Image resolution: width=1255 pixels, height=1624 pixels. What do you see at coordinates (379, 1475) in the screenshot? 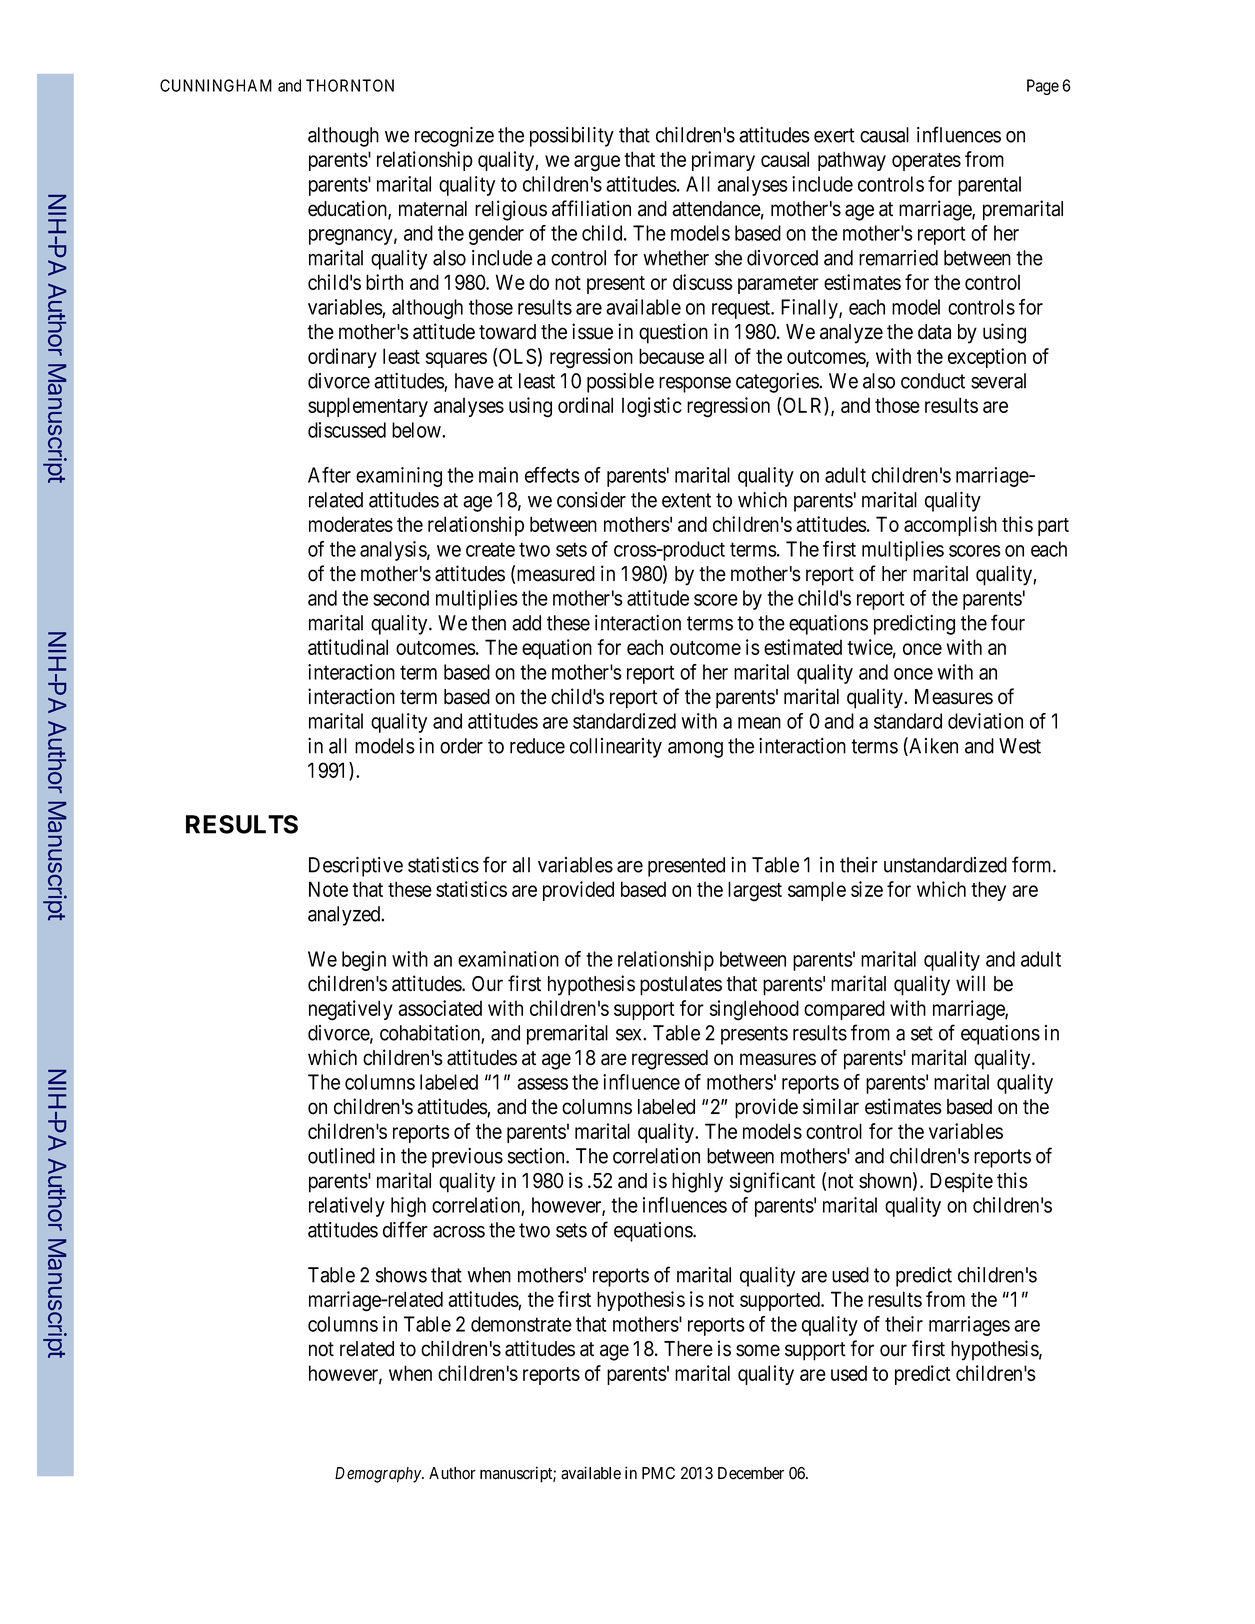
I see `Demography` at bounding box center [379, 1475].
